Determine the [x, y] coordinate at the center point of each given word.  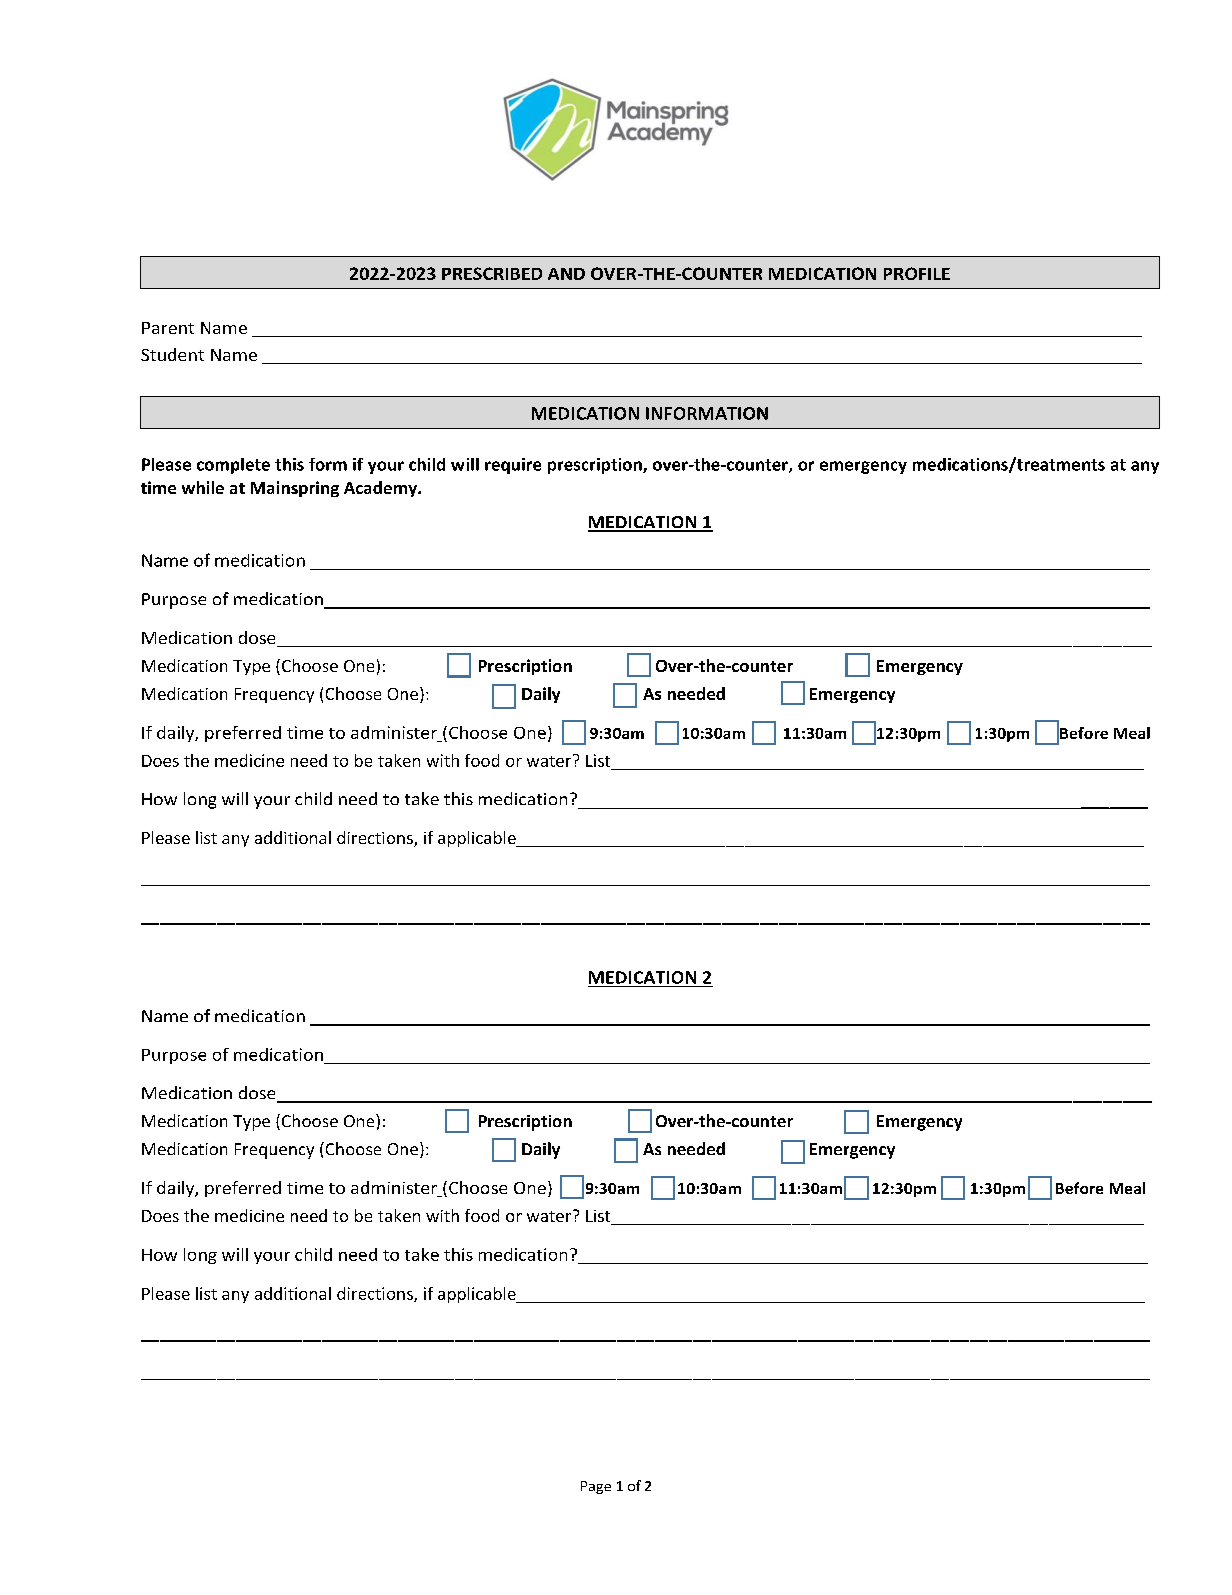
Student [172, 354]
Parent [168, 328]
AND [566, 274]
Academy [382, 489]
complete [233, 466]
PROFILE [917, 273]
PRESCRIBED [492, 273]
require [513, 466]
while [203, 487]
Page [596, 1487]
